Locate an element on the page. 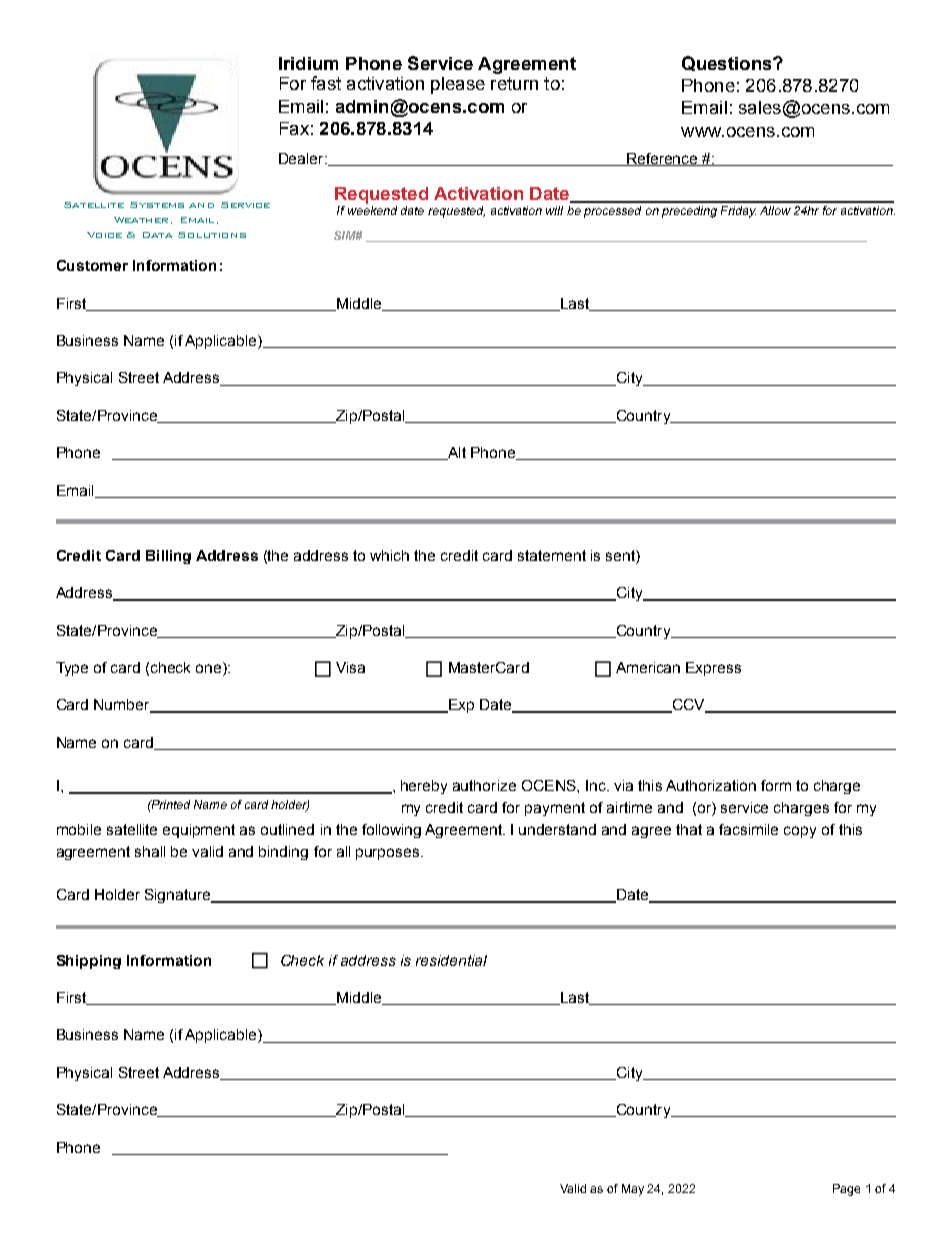  which is located at coordinates (389, 555).
